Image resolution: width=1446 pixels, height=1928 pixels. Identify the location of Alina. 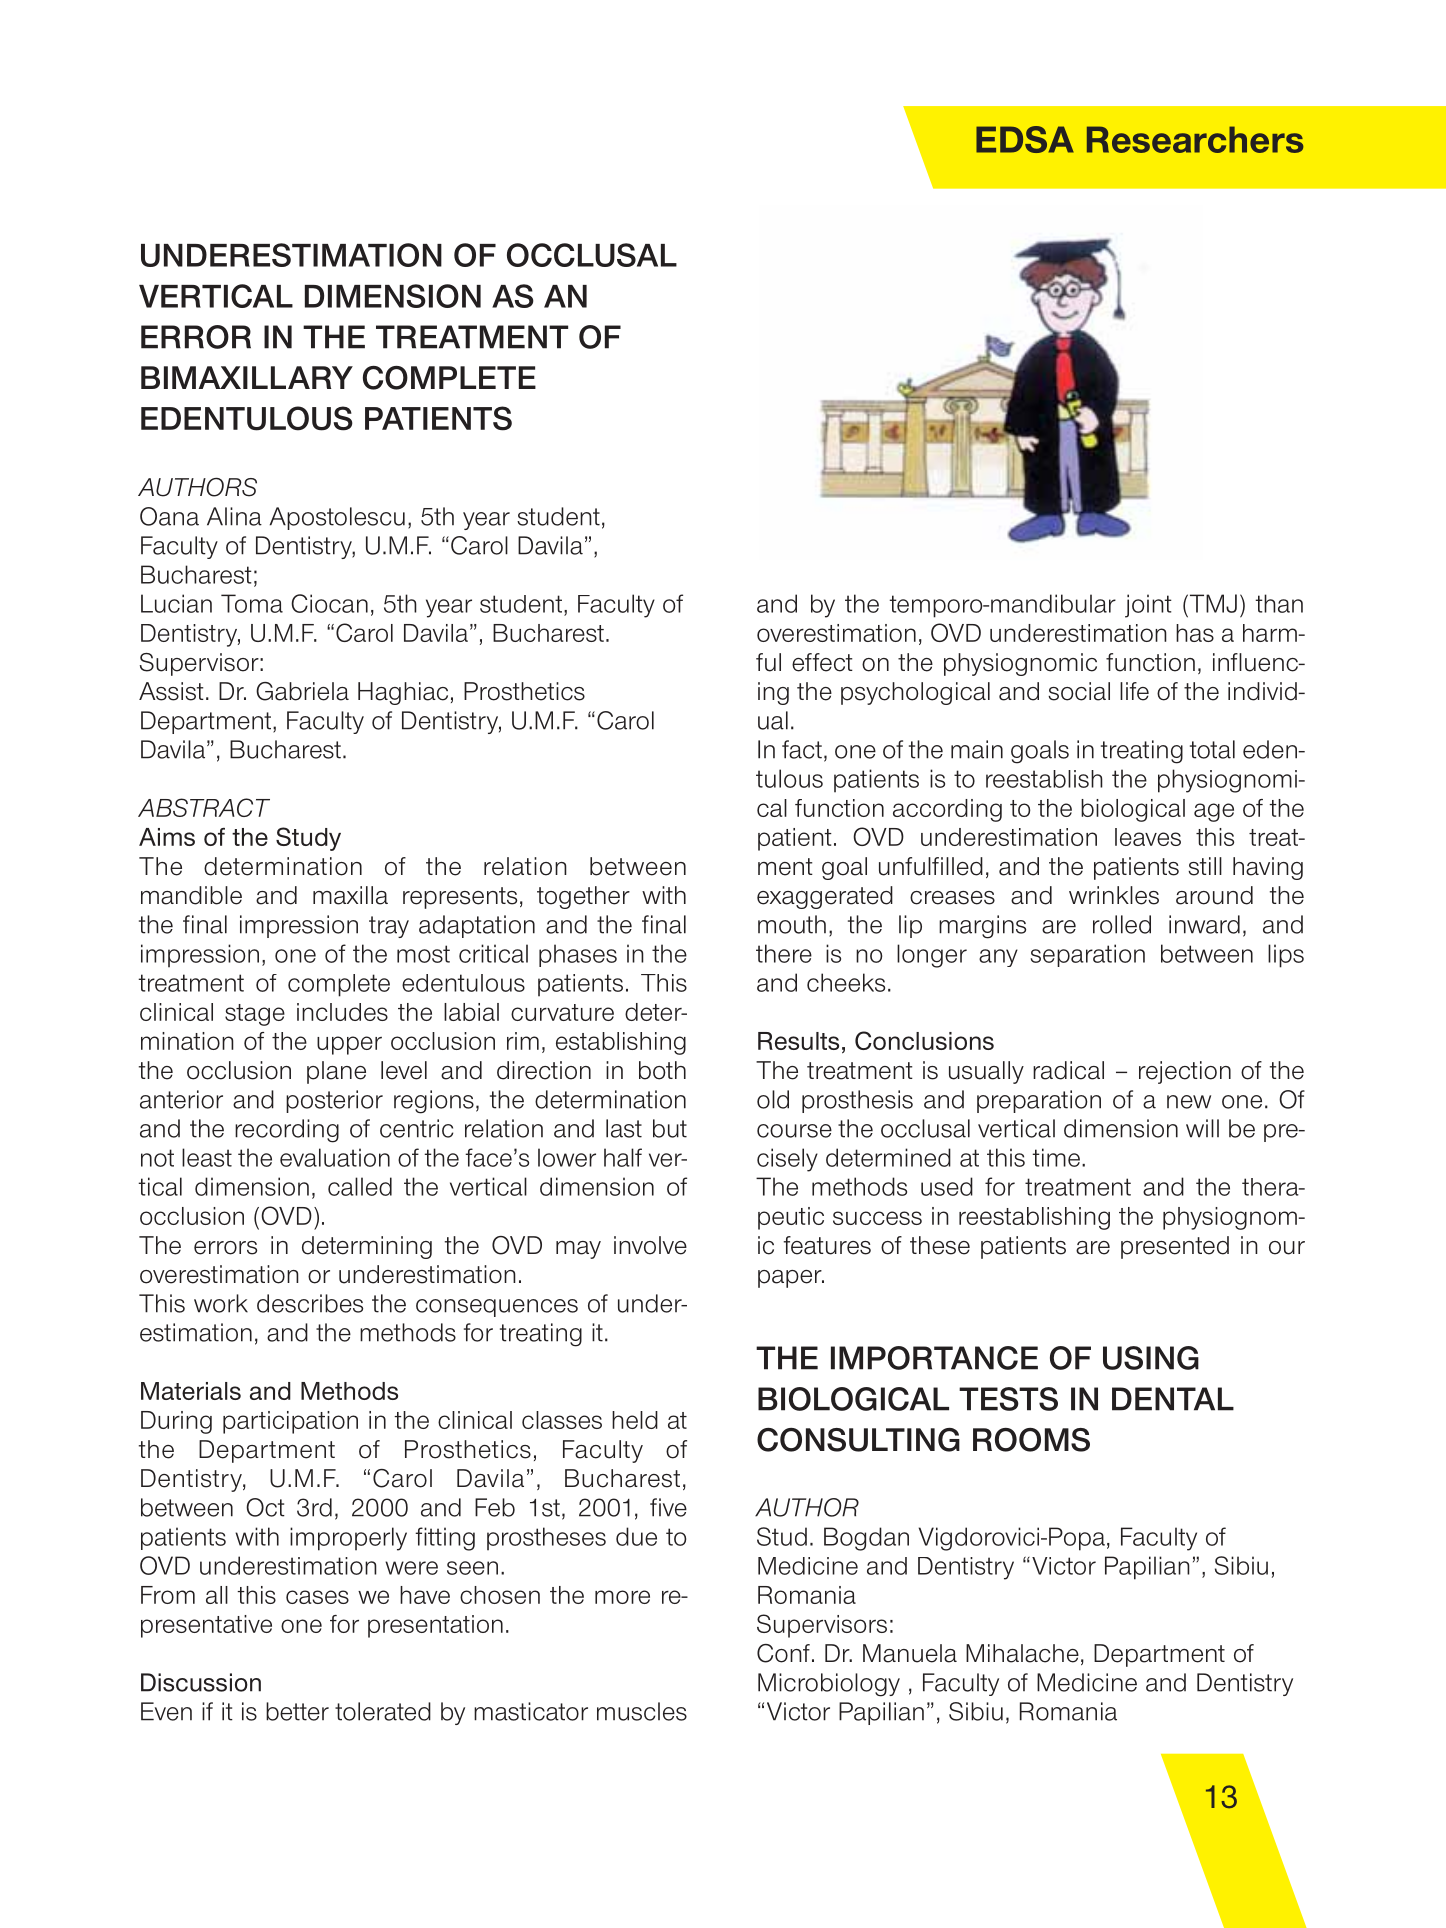
(234, 516).
